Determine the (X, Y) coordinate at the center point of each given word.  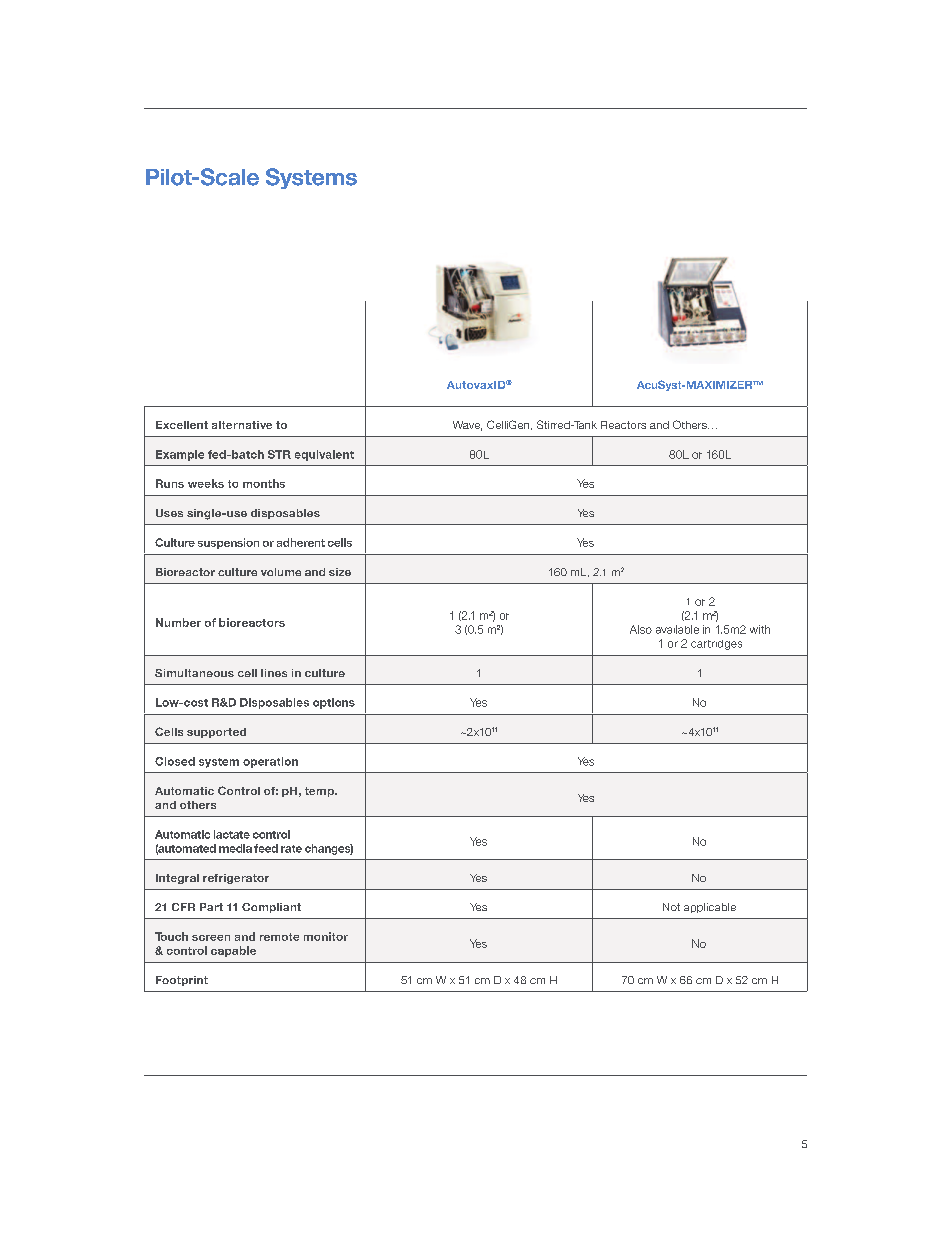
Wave (467, 426)
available (677, 629)
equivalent (324, 455)
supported (216, 733)
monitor (326, 936)
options (334, 703)
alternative (242, 425)
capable (233, 951)
